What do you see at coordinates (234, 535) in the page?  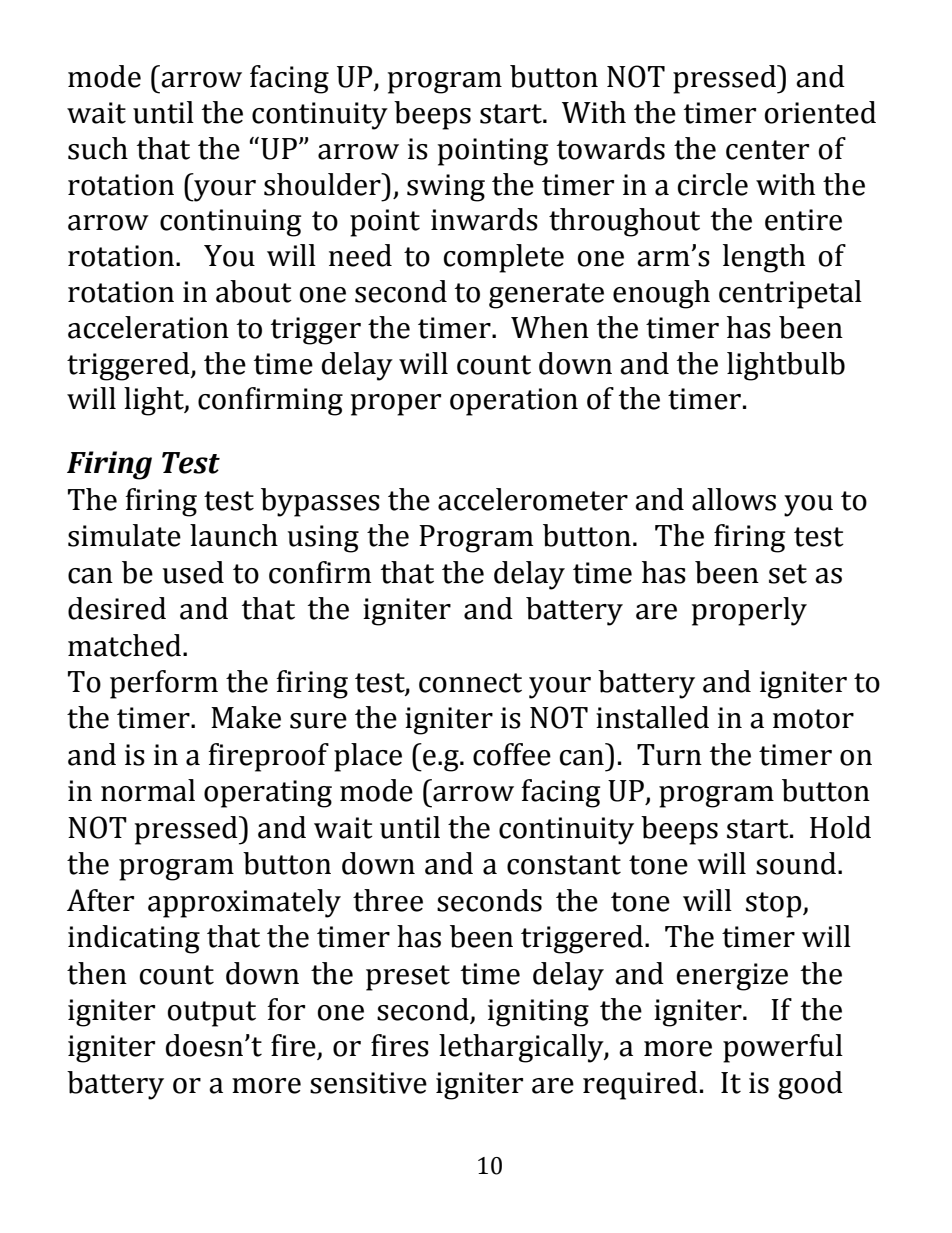 I see `launch` at bounding box center [234, 535].
